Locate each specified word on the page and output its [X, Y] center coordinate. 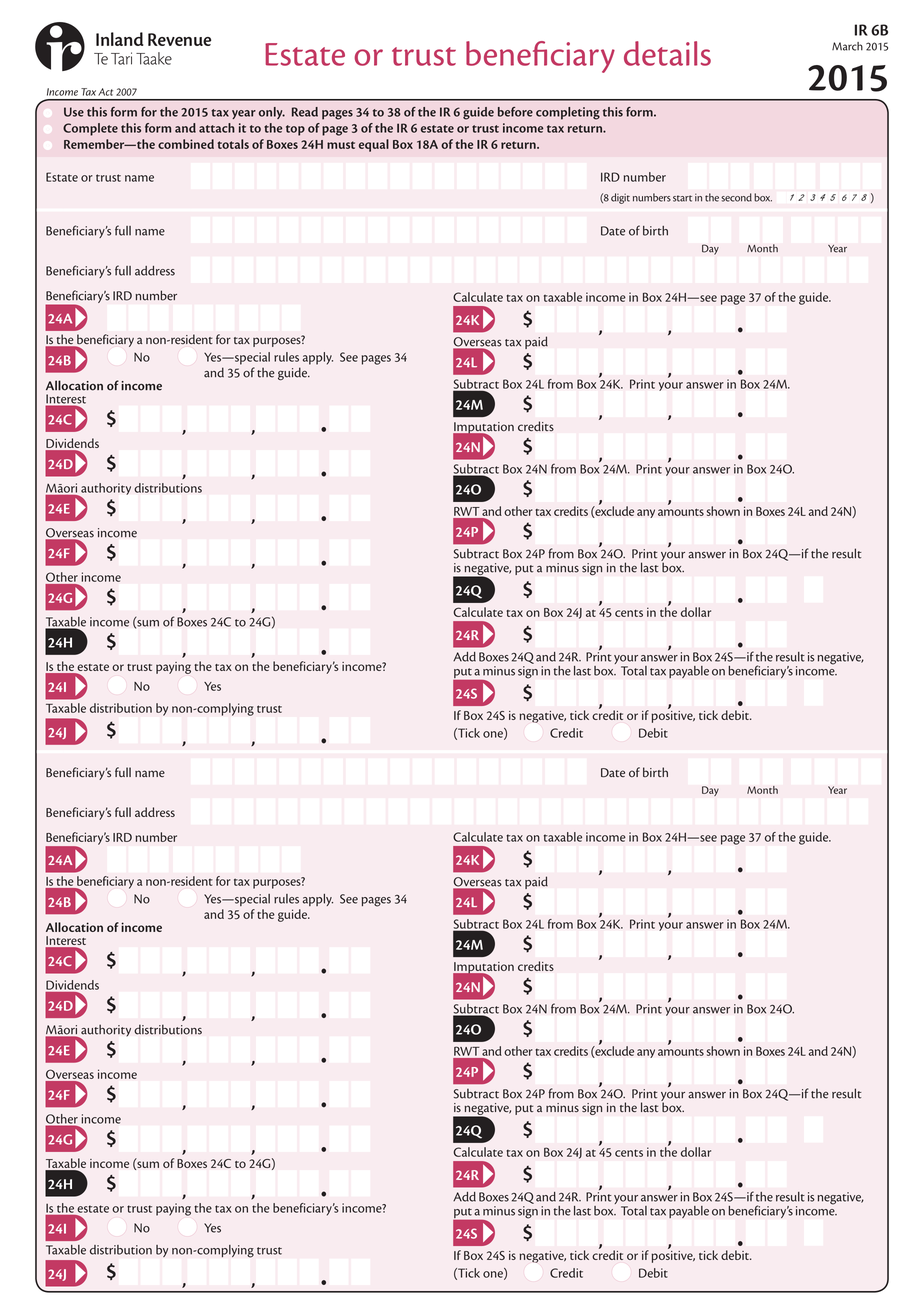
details [667, 53]
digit [620, 198]
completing [568, 113]
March [847, 46]
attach [217, 128]
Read [305, 112]
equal [374, 145]
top [295, 130]
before [515, 112]
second [736, 197]
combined [186, 144]
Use [74, 112]
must [341, 145]
